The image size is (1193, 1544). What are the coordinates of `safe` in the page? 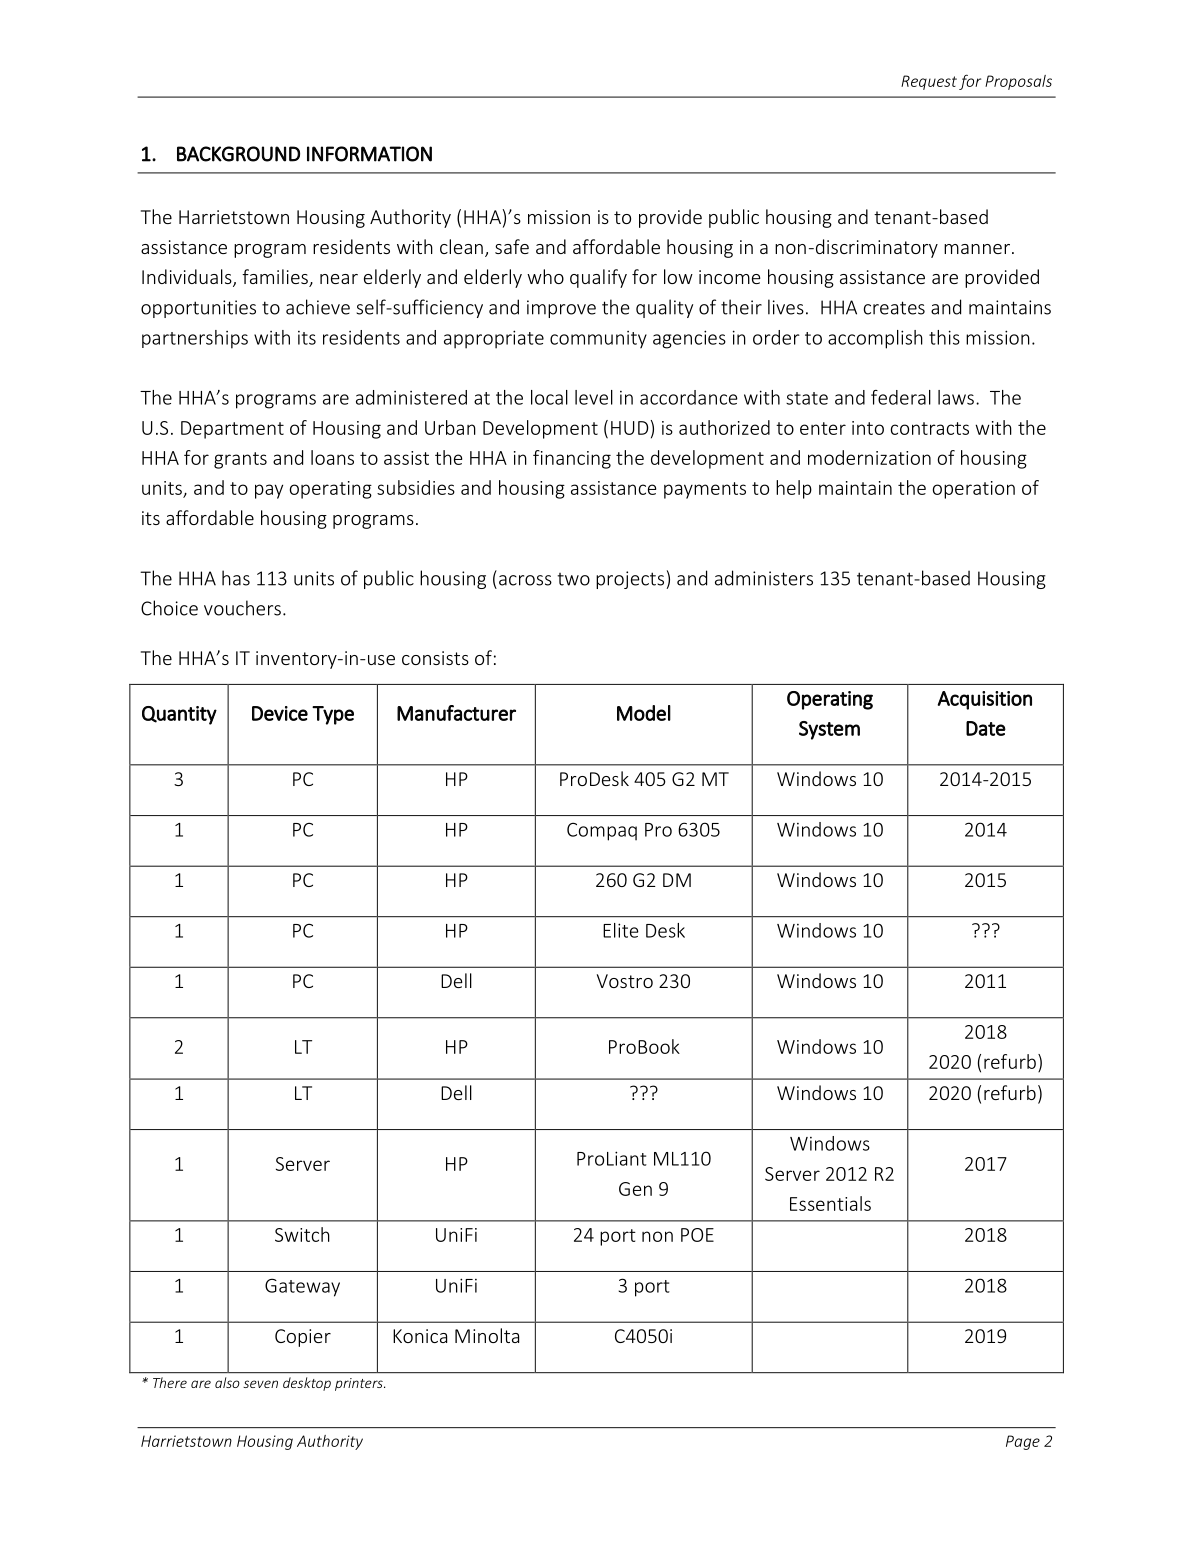 It's located at (512, 246).
